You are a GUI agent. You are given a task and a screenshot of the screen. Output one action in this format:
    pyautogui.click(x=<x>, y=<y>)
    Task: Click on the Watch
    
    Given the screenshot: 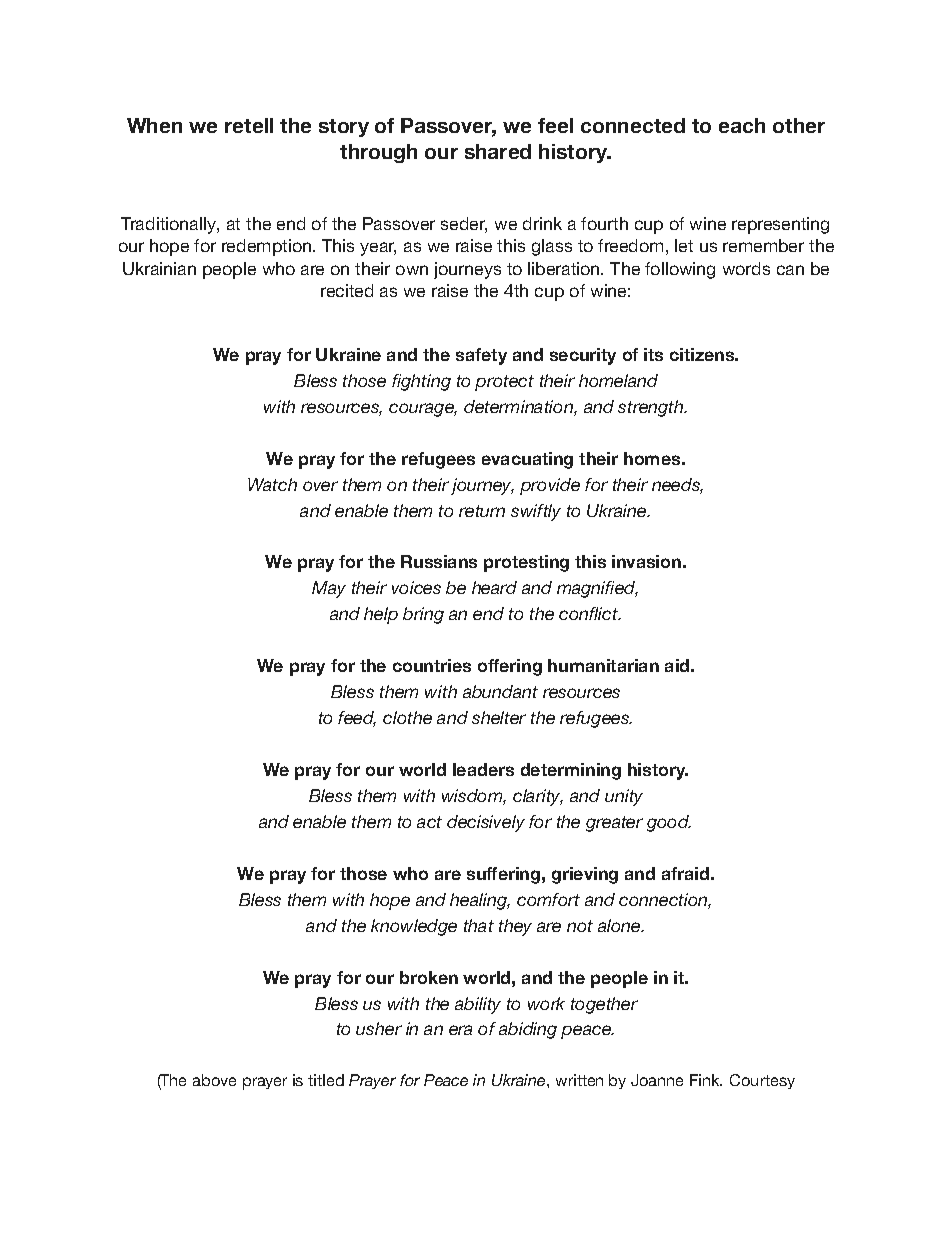 What is the action you would take?
    pyautogui.click(x=272, y=484)
